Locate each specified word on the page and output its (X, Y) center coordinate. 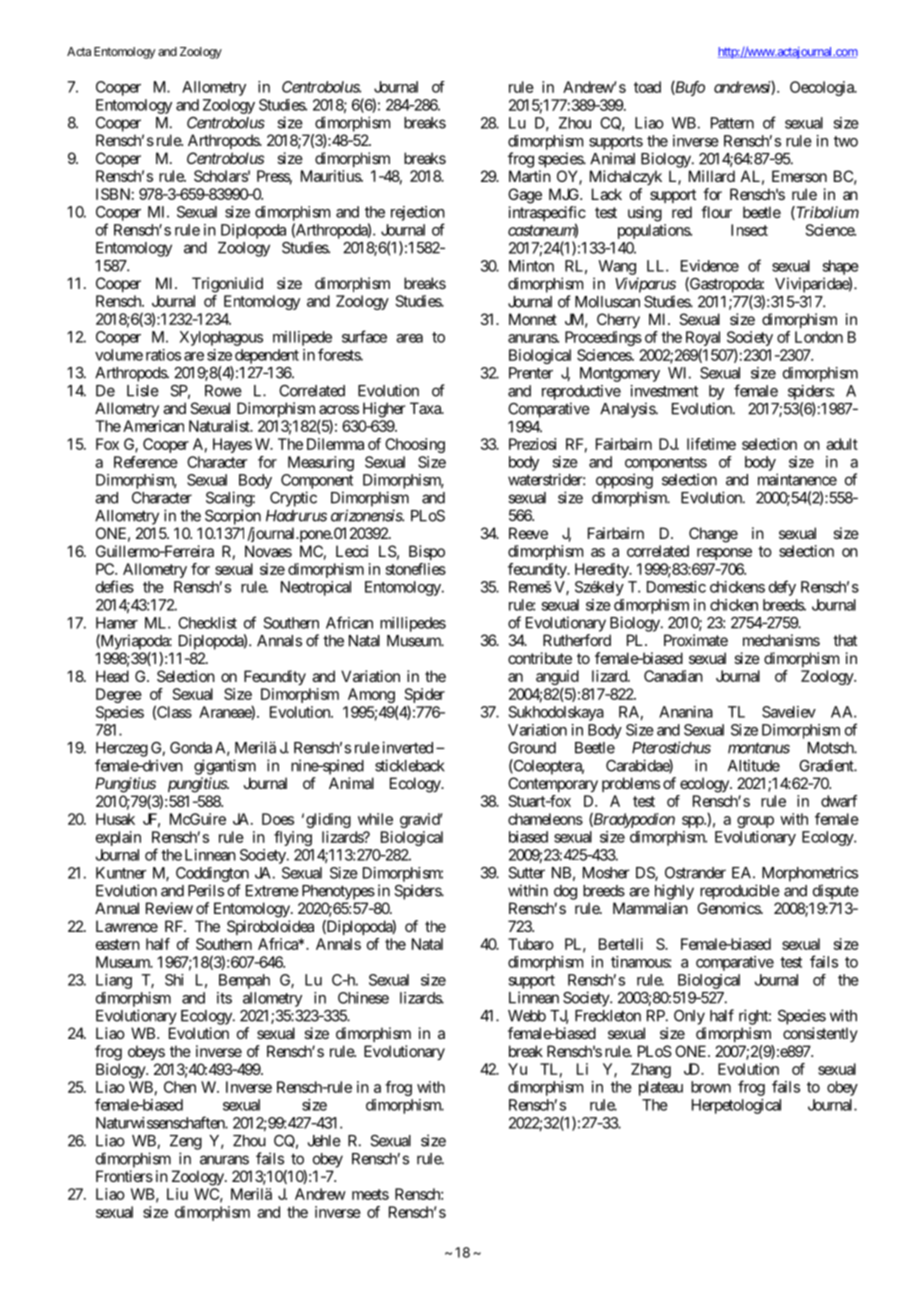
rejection (418, 213)
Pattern (732, 123)
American (153, 426)
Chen (180, 1087)
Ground (532, 748)
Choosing (415, 445)
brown (711, 1087)
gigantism (225, 767)
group (755, 822)
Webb (527, 1016)
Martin (530, 176)
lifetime (711, 444)
